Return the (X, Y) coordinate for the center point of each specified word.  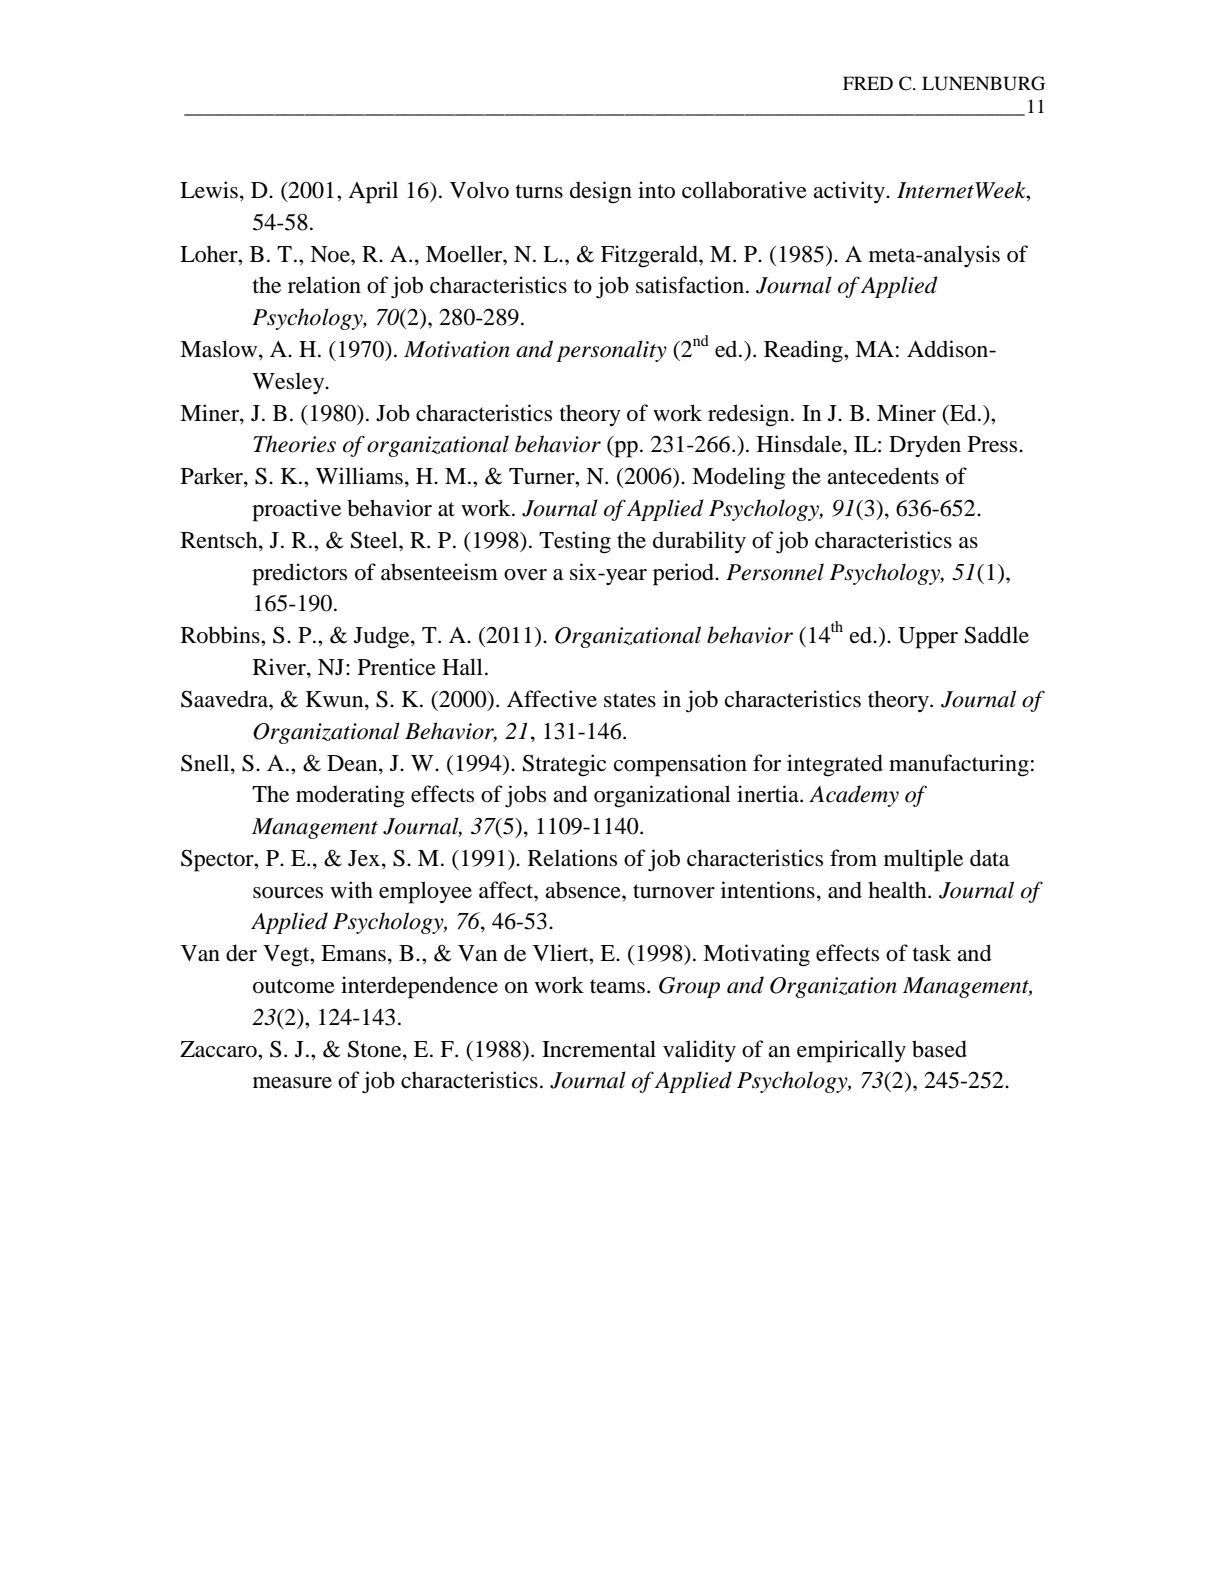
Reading (804, 351)
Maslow (220, 350)
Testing (575, 542)
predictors (299, 574)
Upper (928, 638)
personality (611, 351)
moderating (350, 796)
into (656, 190)
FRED (868, 83)
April (373, 192)
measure (292, 1083)
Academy (854, 796)
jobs (525, 796)
